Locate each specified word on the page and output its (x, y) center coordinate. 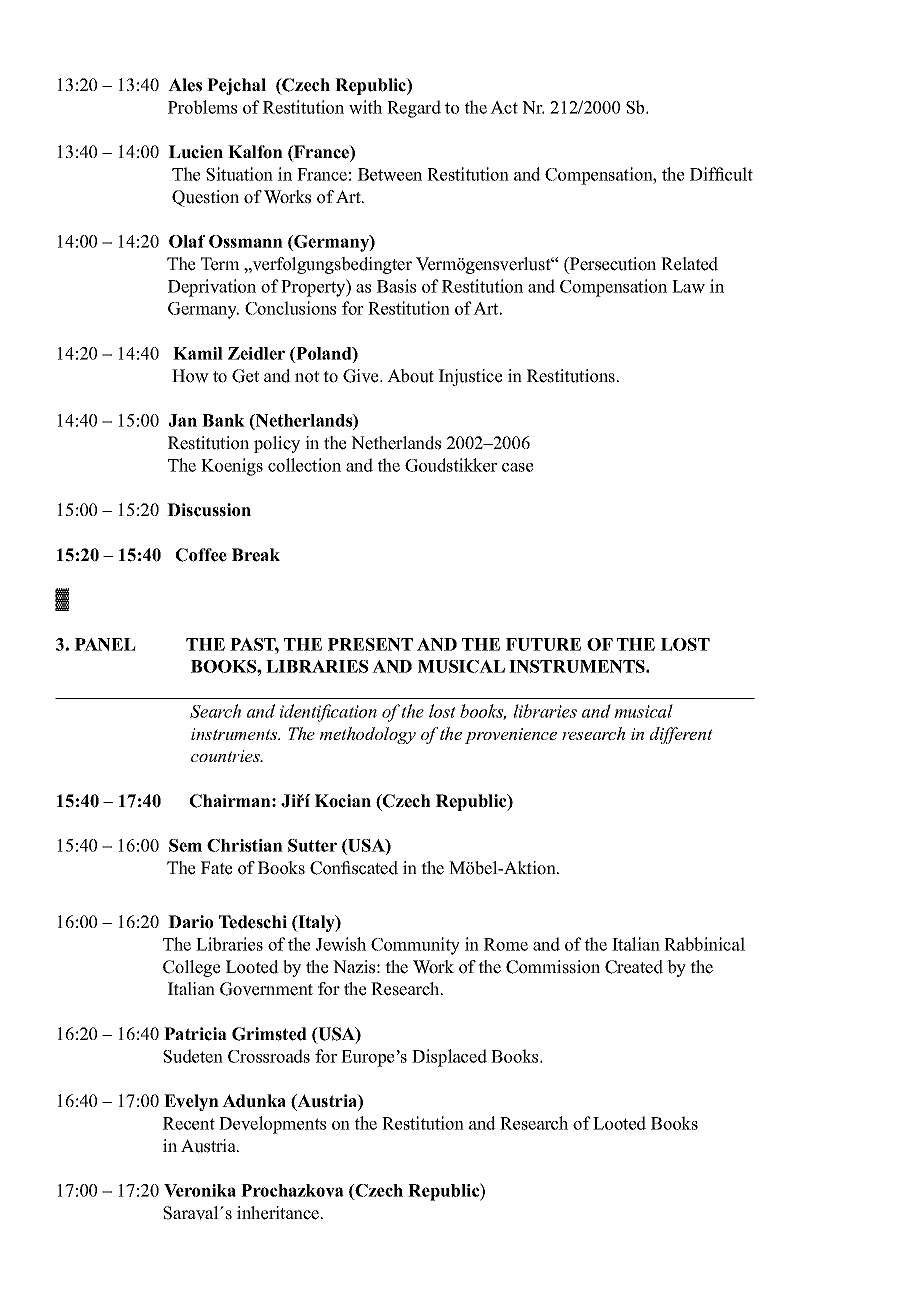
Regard (414, 109)
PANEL (105, 644)
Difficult (721, 174)
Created (634, 967)
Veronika (200, 1190)
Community (415, 946)
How (190, 376)
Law (688, 286)
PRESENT (370, 644)
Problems (202, 107)
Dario (190, 922)
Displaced (449, 1058)
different (681, 735)
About (410, 376)
